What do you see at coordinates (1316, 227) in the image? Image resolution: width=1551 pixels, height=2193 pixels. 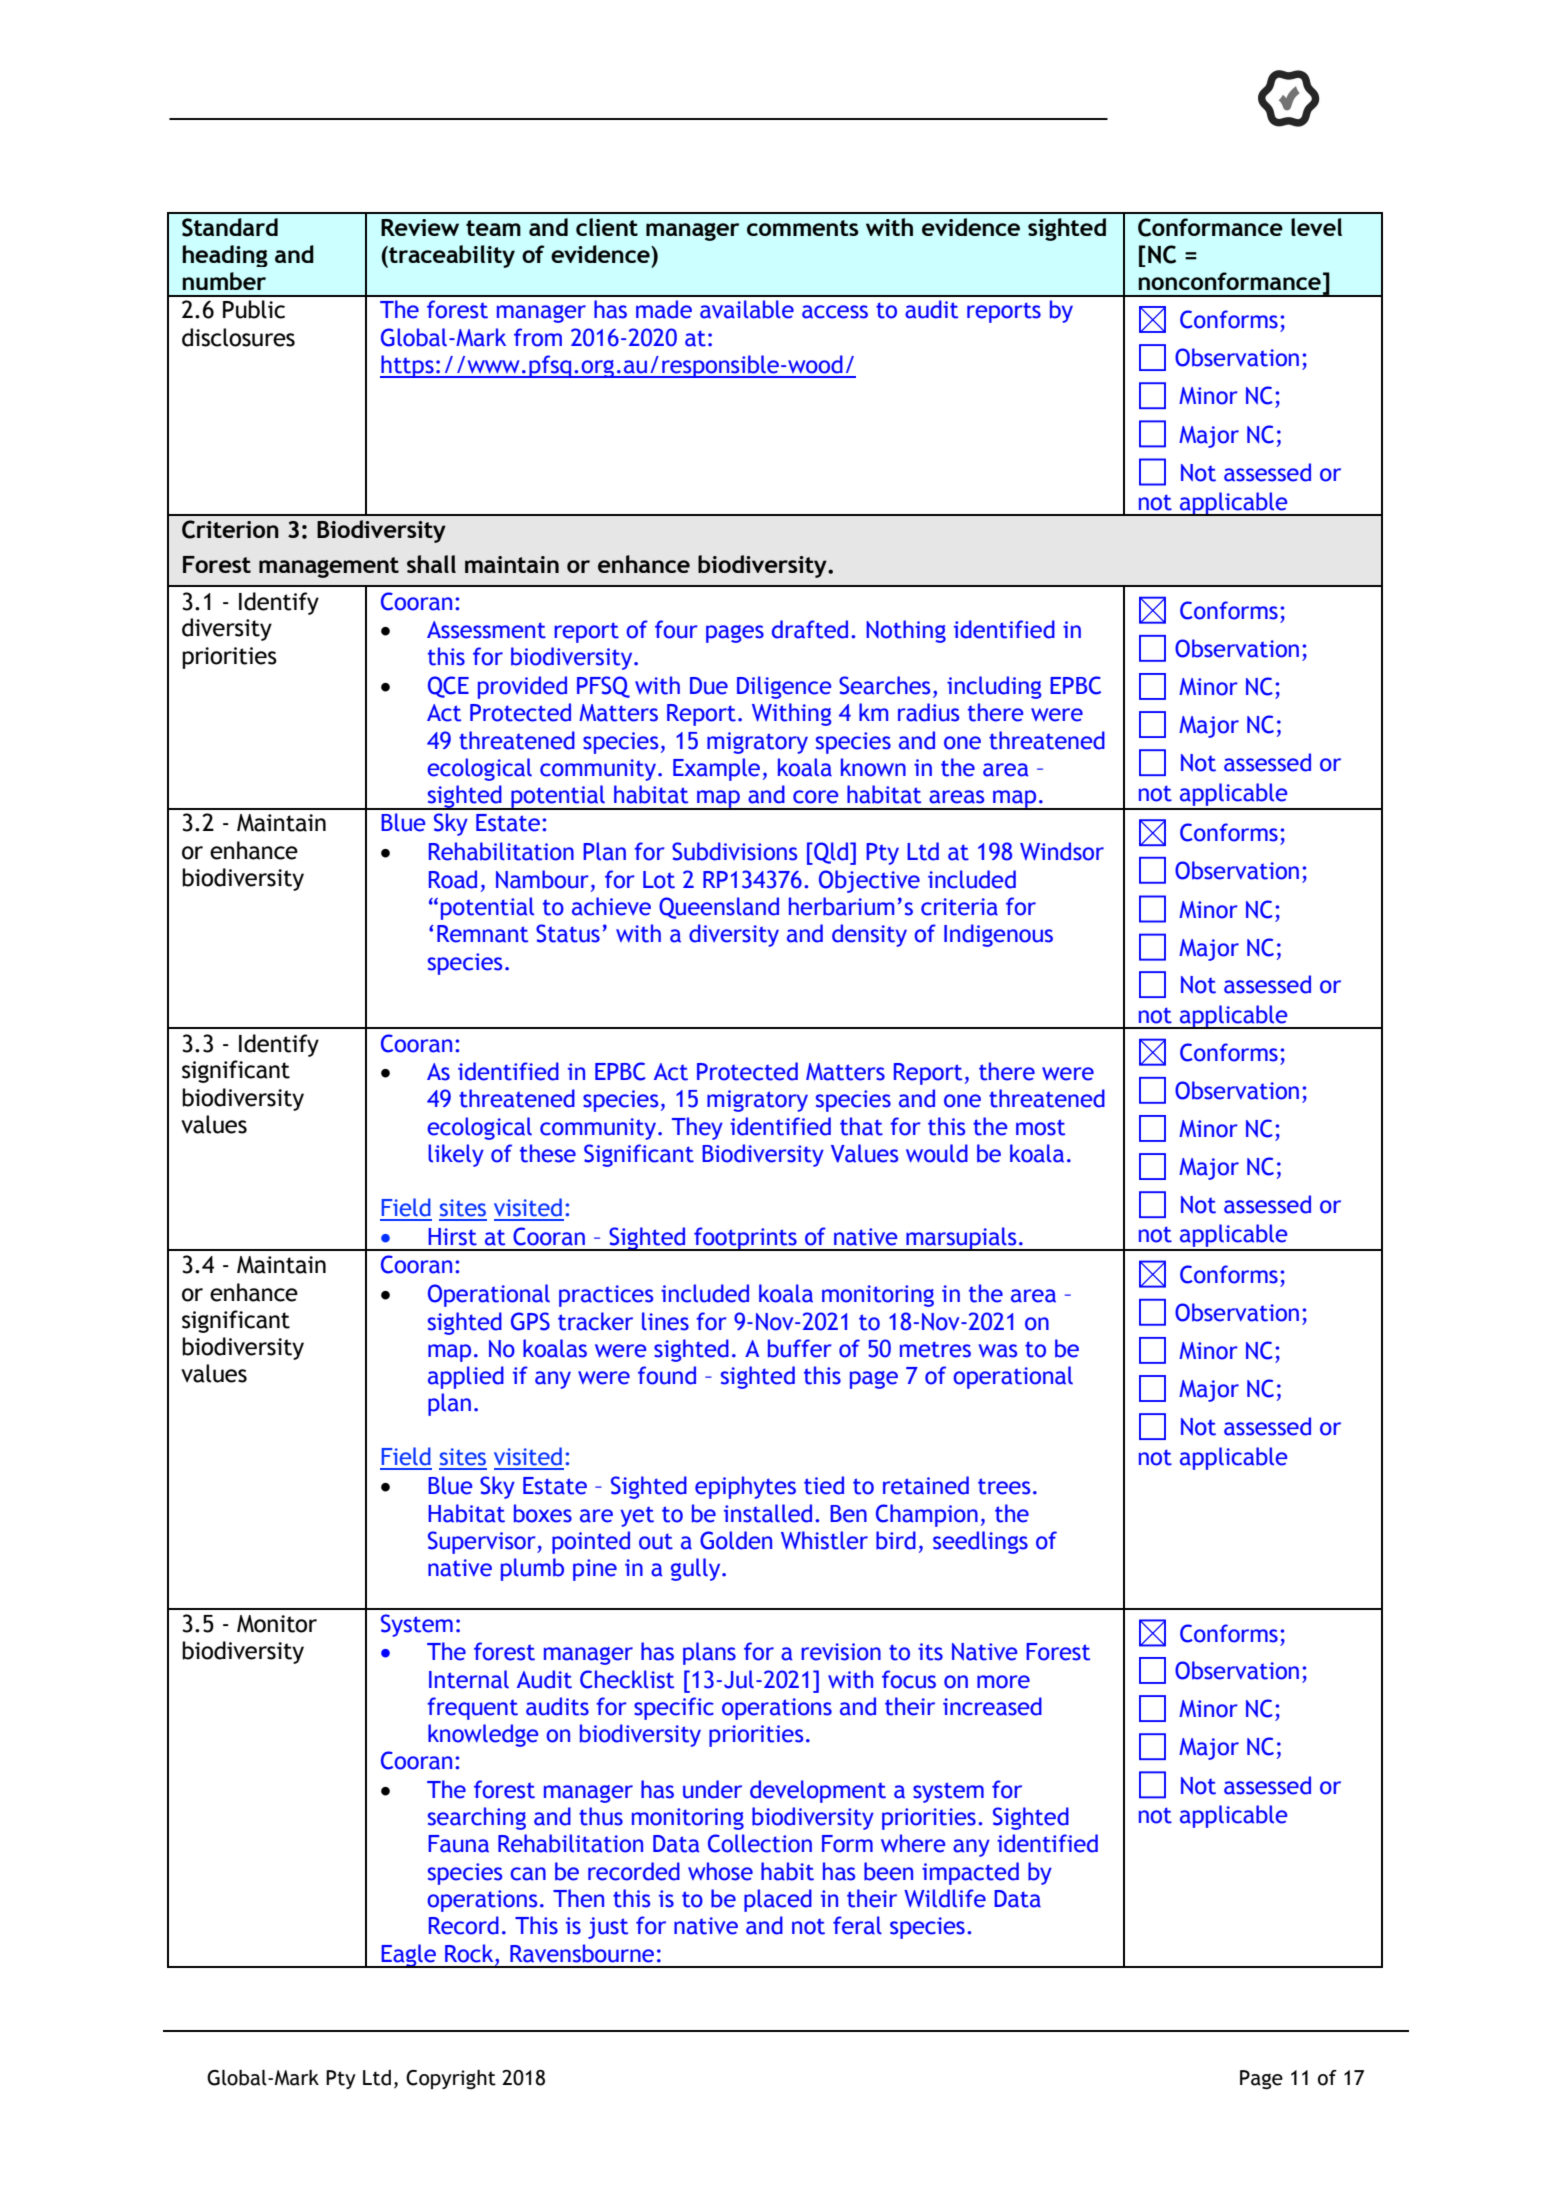 I see `level` at bounding box center [1316, 227].
